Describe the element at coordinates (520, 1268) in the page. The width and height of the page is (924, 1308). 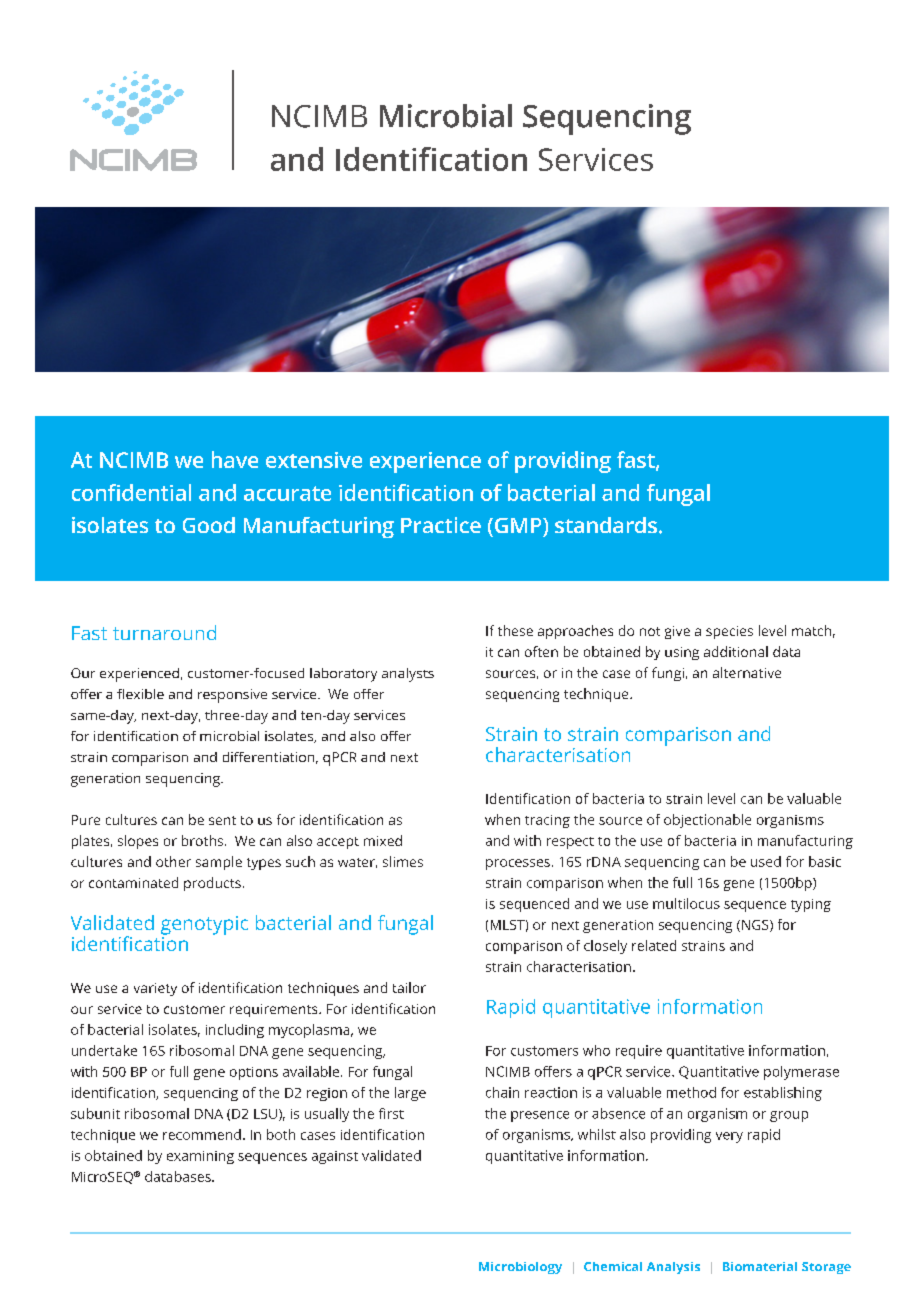
I see `Microbiology` at that location.
